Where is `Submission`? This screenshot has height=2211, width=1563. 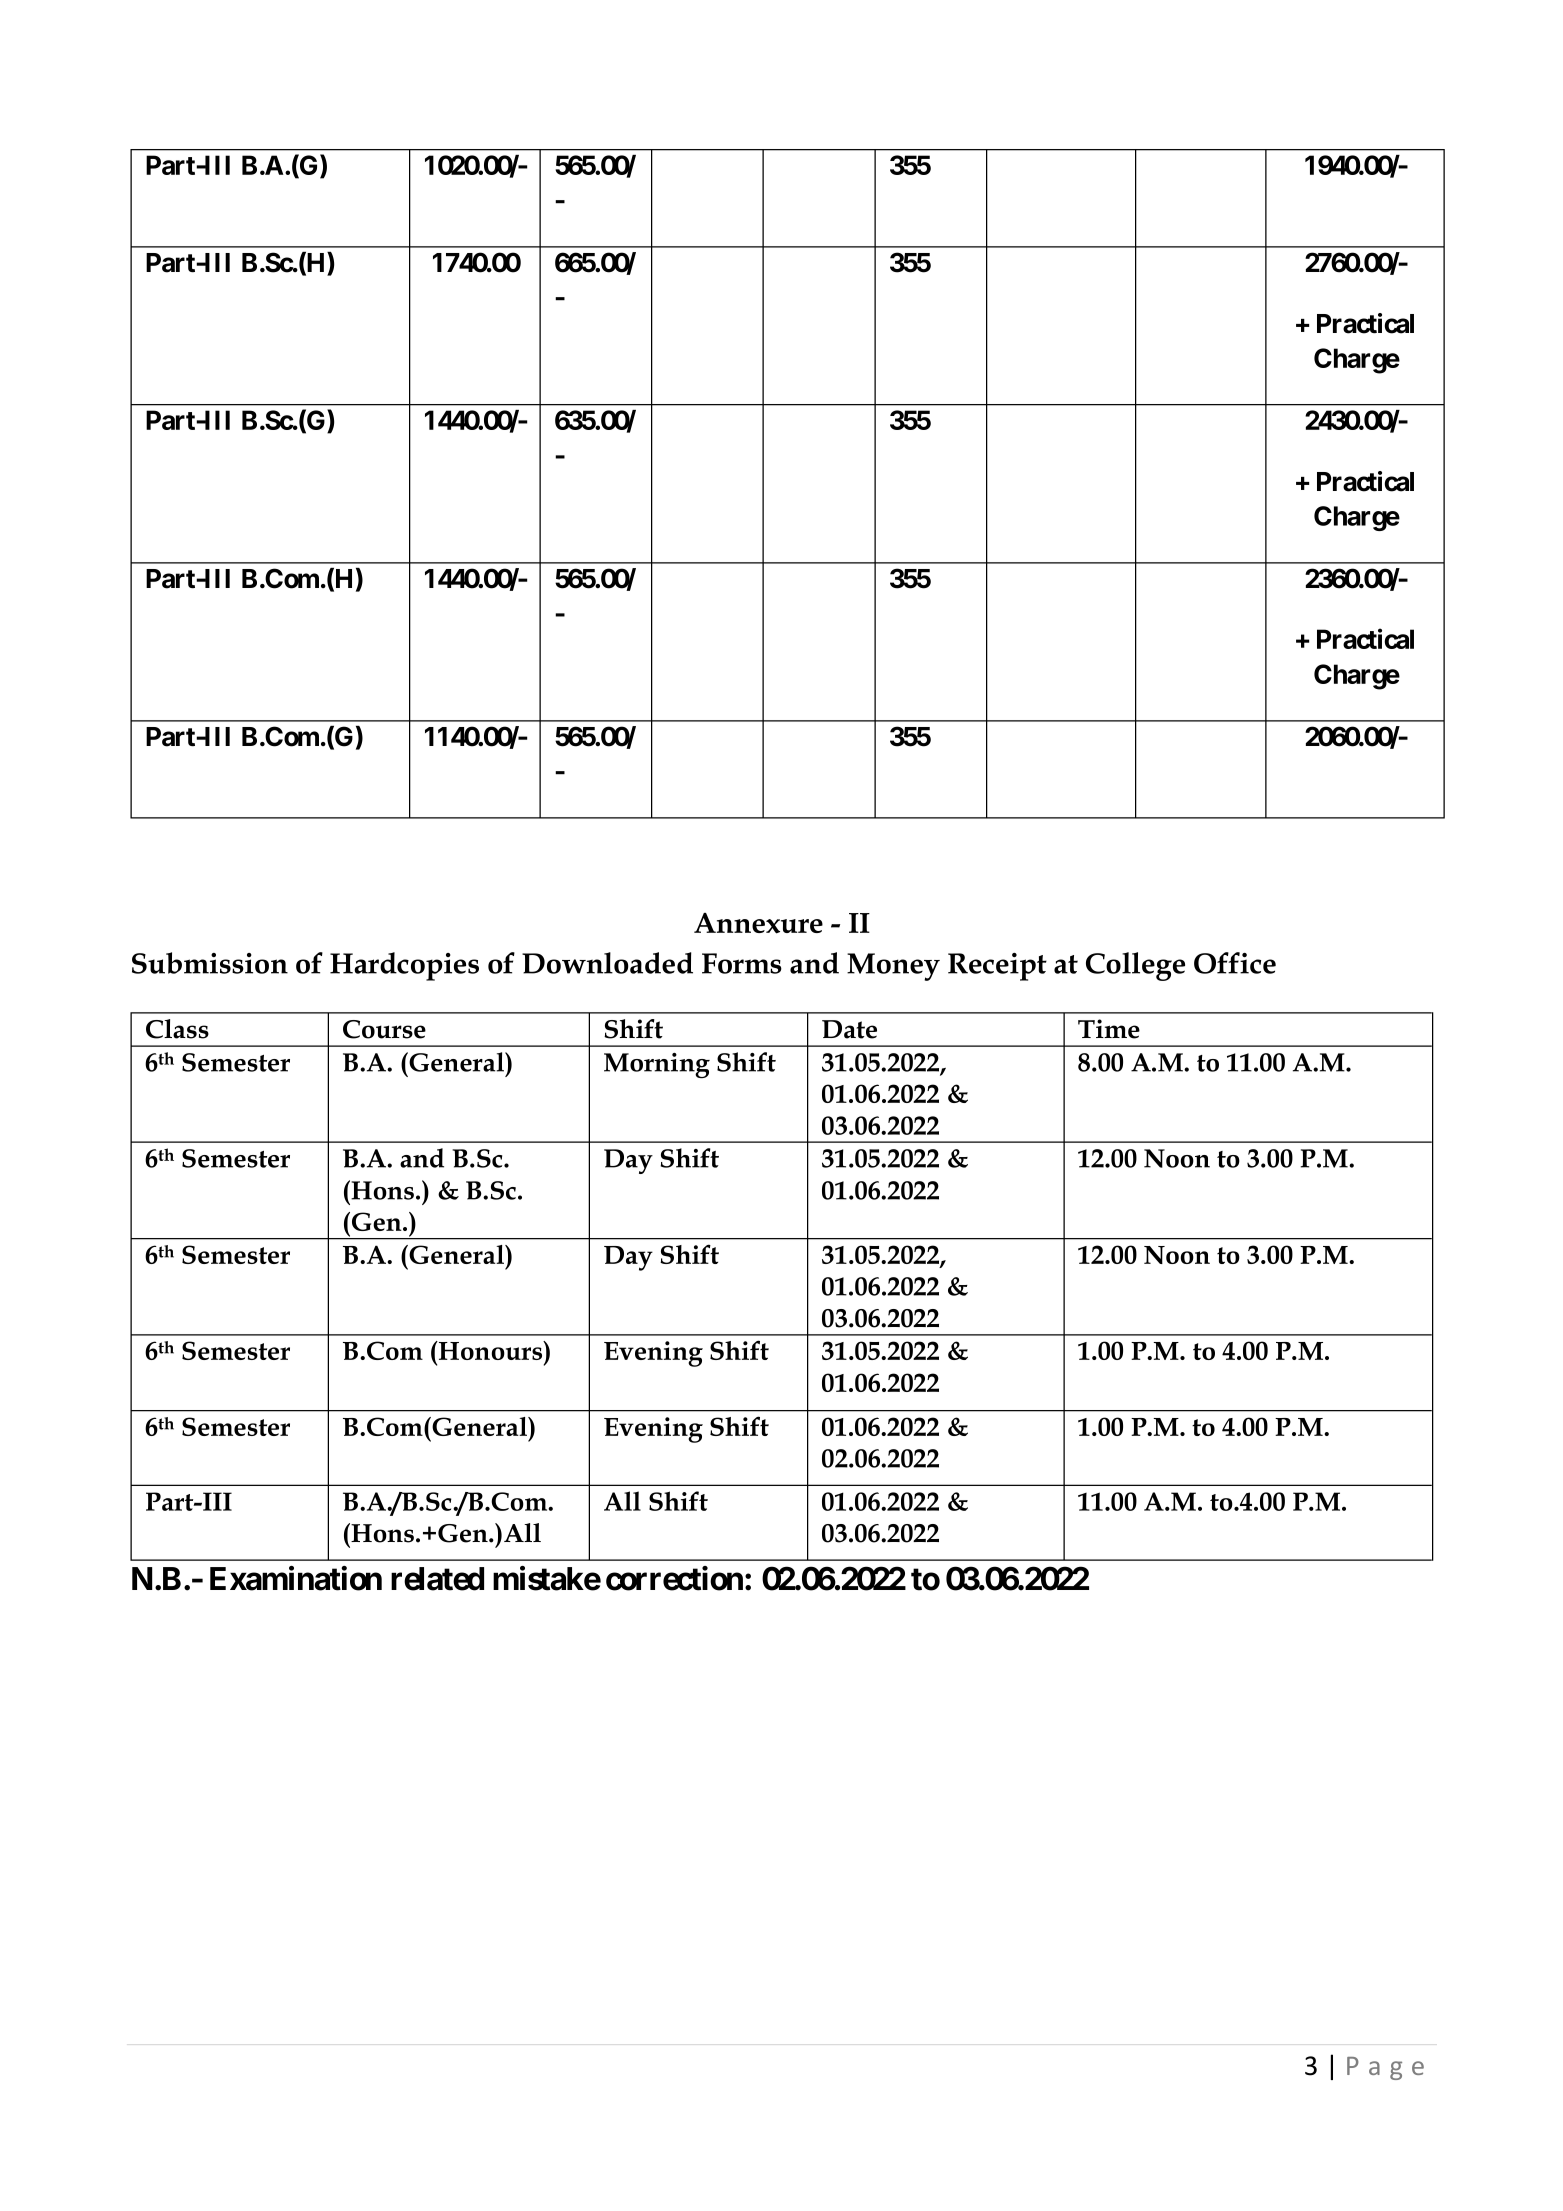 Submission is located at coordinates (210, 963).
